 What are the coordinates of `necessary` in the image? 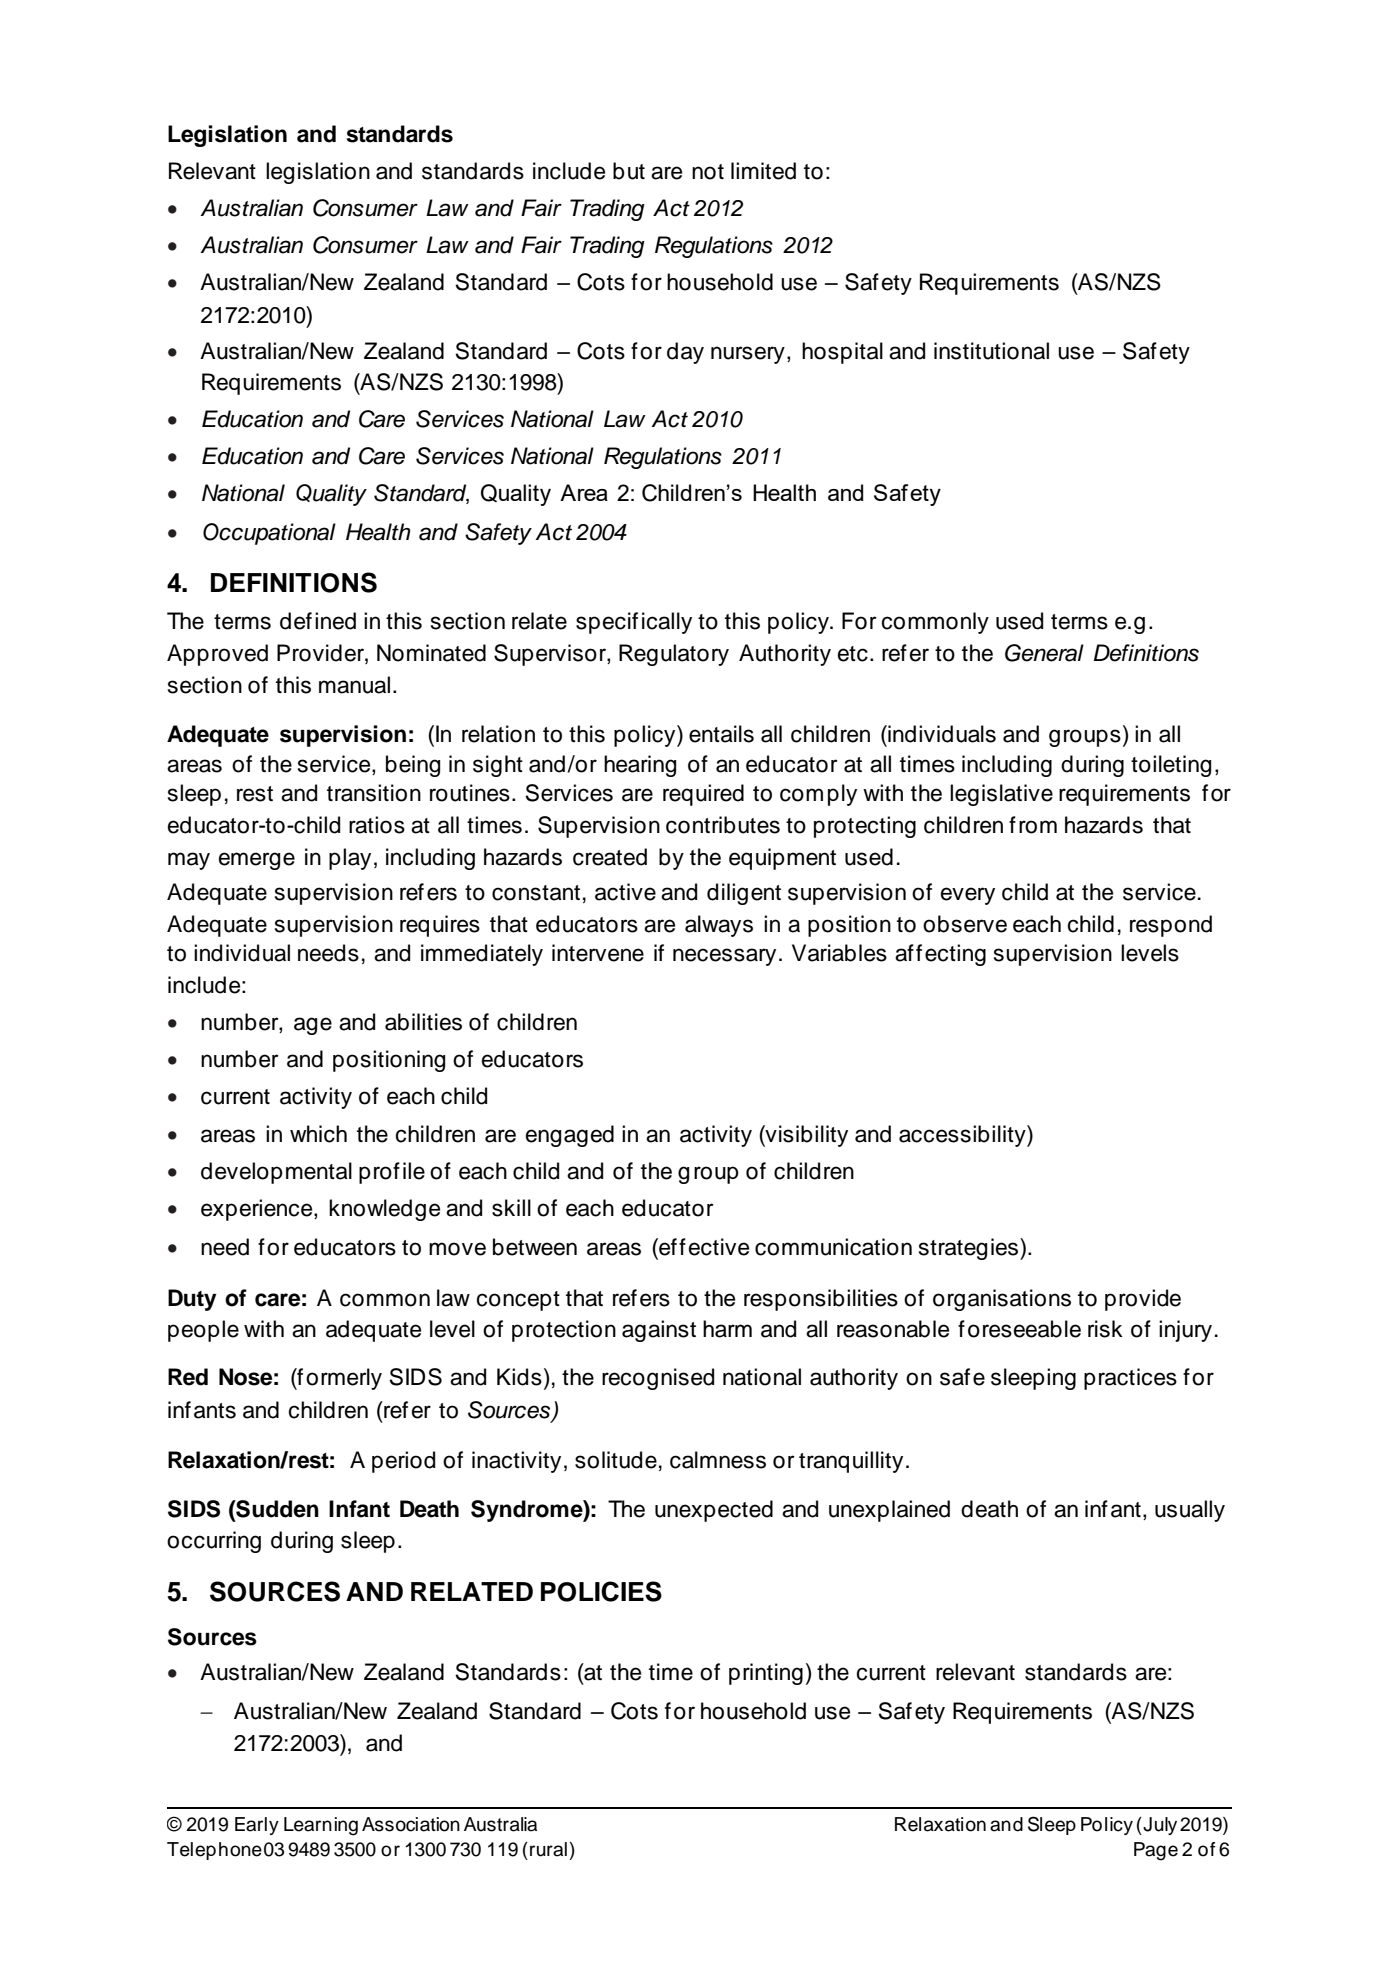 It's located at (724, 957).
